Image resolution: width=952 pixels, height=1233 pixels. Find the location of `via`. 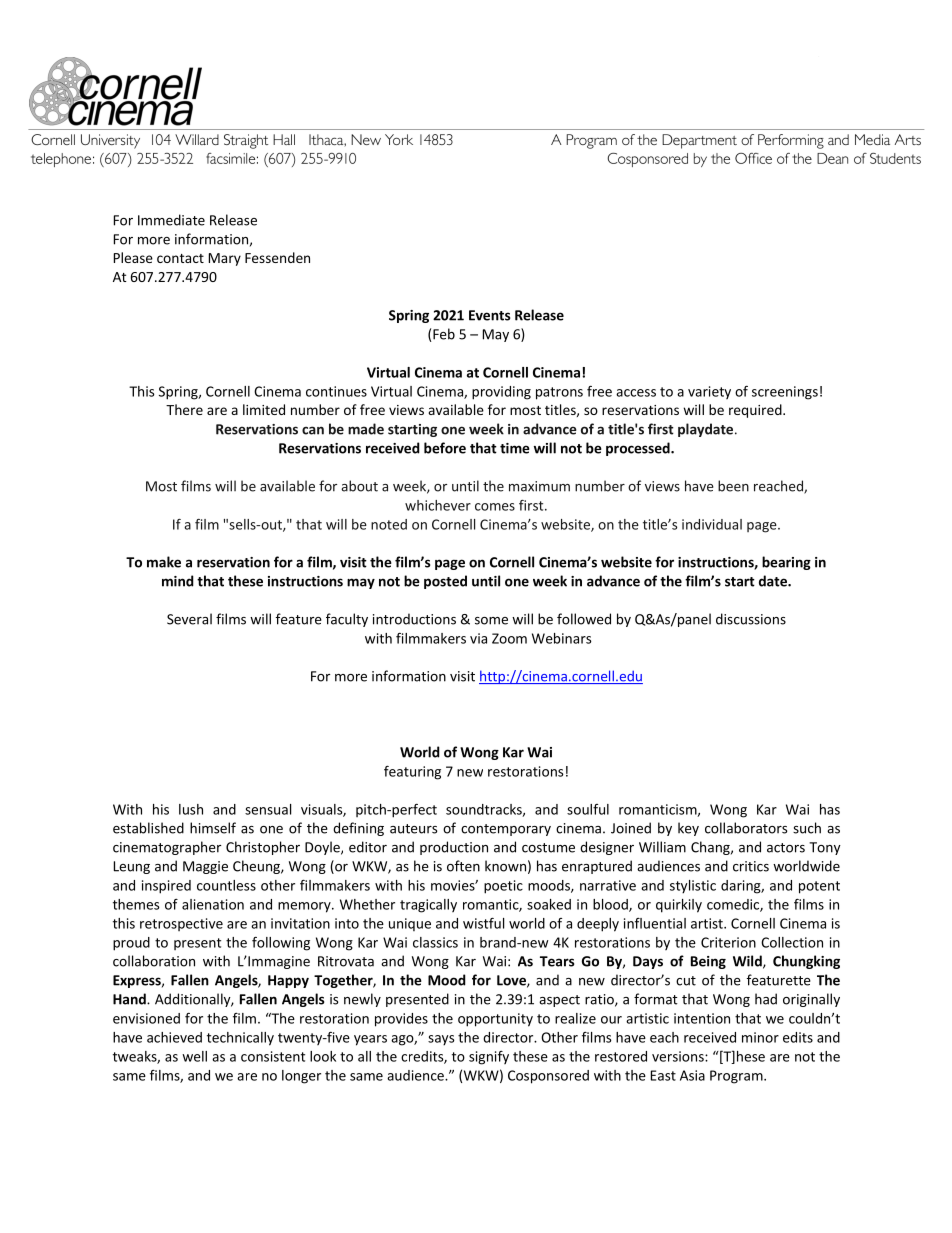

via is located at coordinates (478, 638).
